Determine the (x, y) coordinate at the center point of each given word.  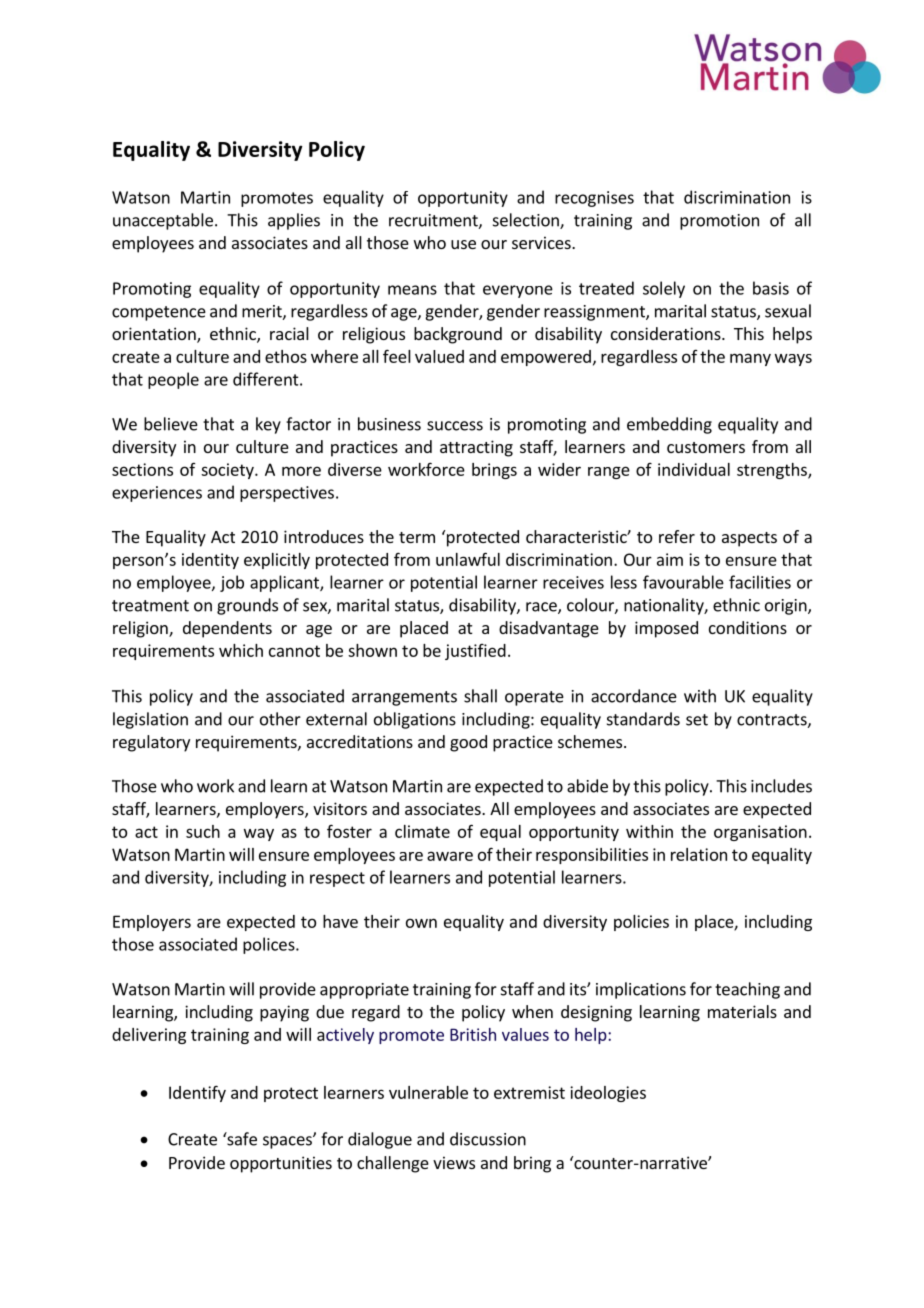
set (697, 720)
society (228, 471)
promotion (719, 222)
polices (270, 945)
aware (450, 856)
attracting (476, 448)
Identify (197, 1093)
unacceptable (163, 221)
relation (699, 854)
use (463, 244)
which (241, 650)
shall (480, 696)
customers (706, 447)
